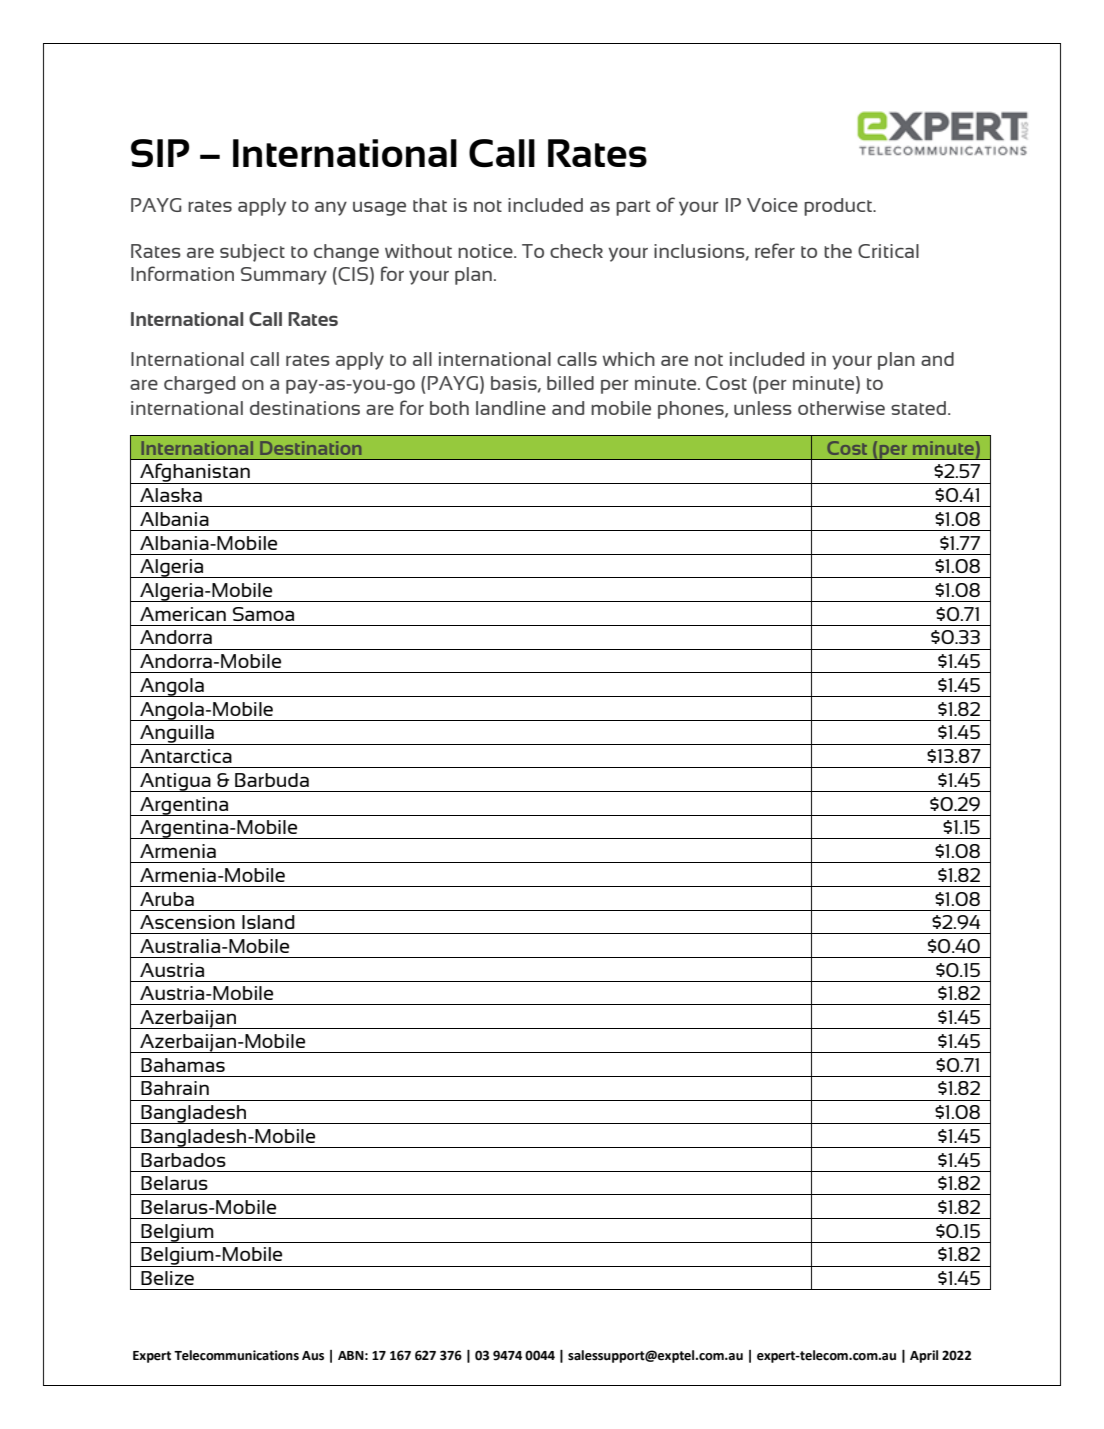  What do you see at coordinates (263, 614) in the screenshot?
I see `Samoa` at bounding box center [263, 614].
